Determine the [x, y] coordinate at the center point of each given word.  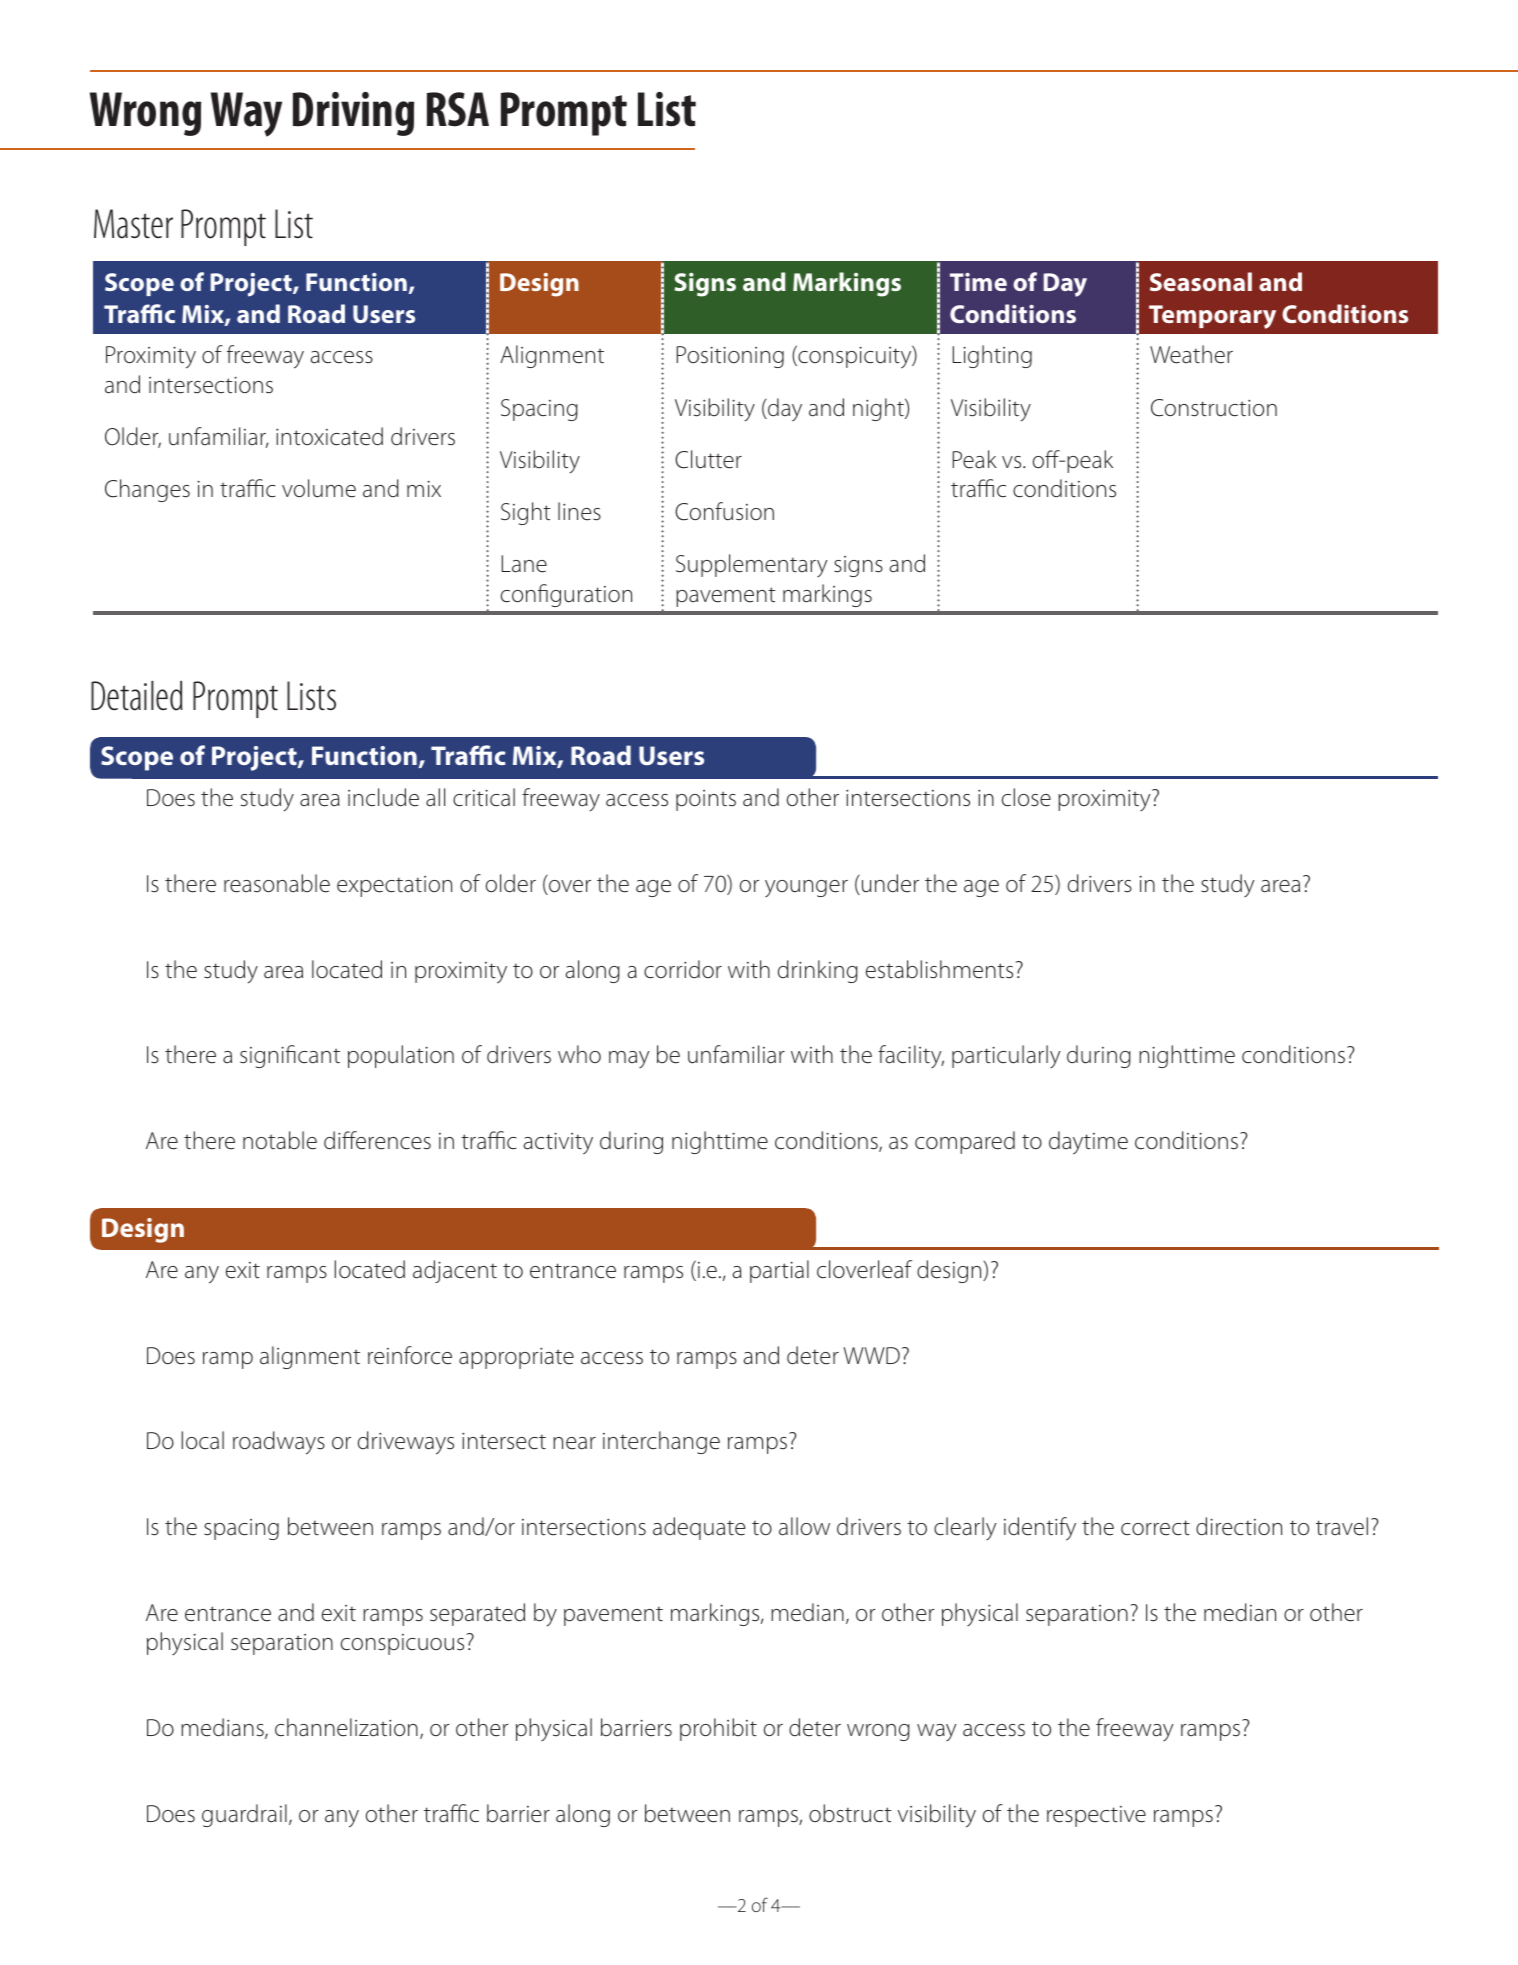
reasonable [277, 883]
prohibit [718, 1729]
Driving [353, 114]
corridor [683, 969]
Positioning [730, 357]
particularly [1006, 1056]
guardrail [244, 1815]
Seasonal [1201, 281]
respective [1096, 1816]
